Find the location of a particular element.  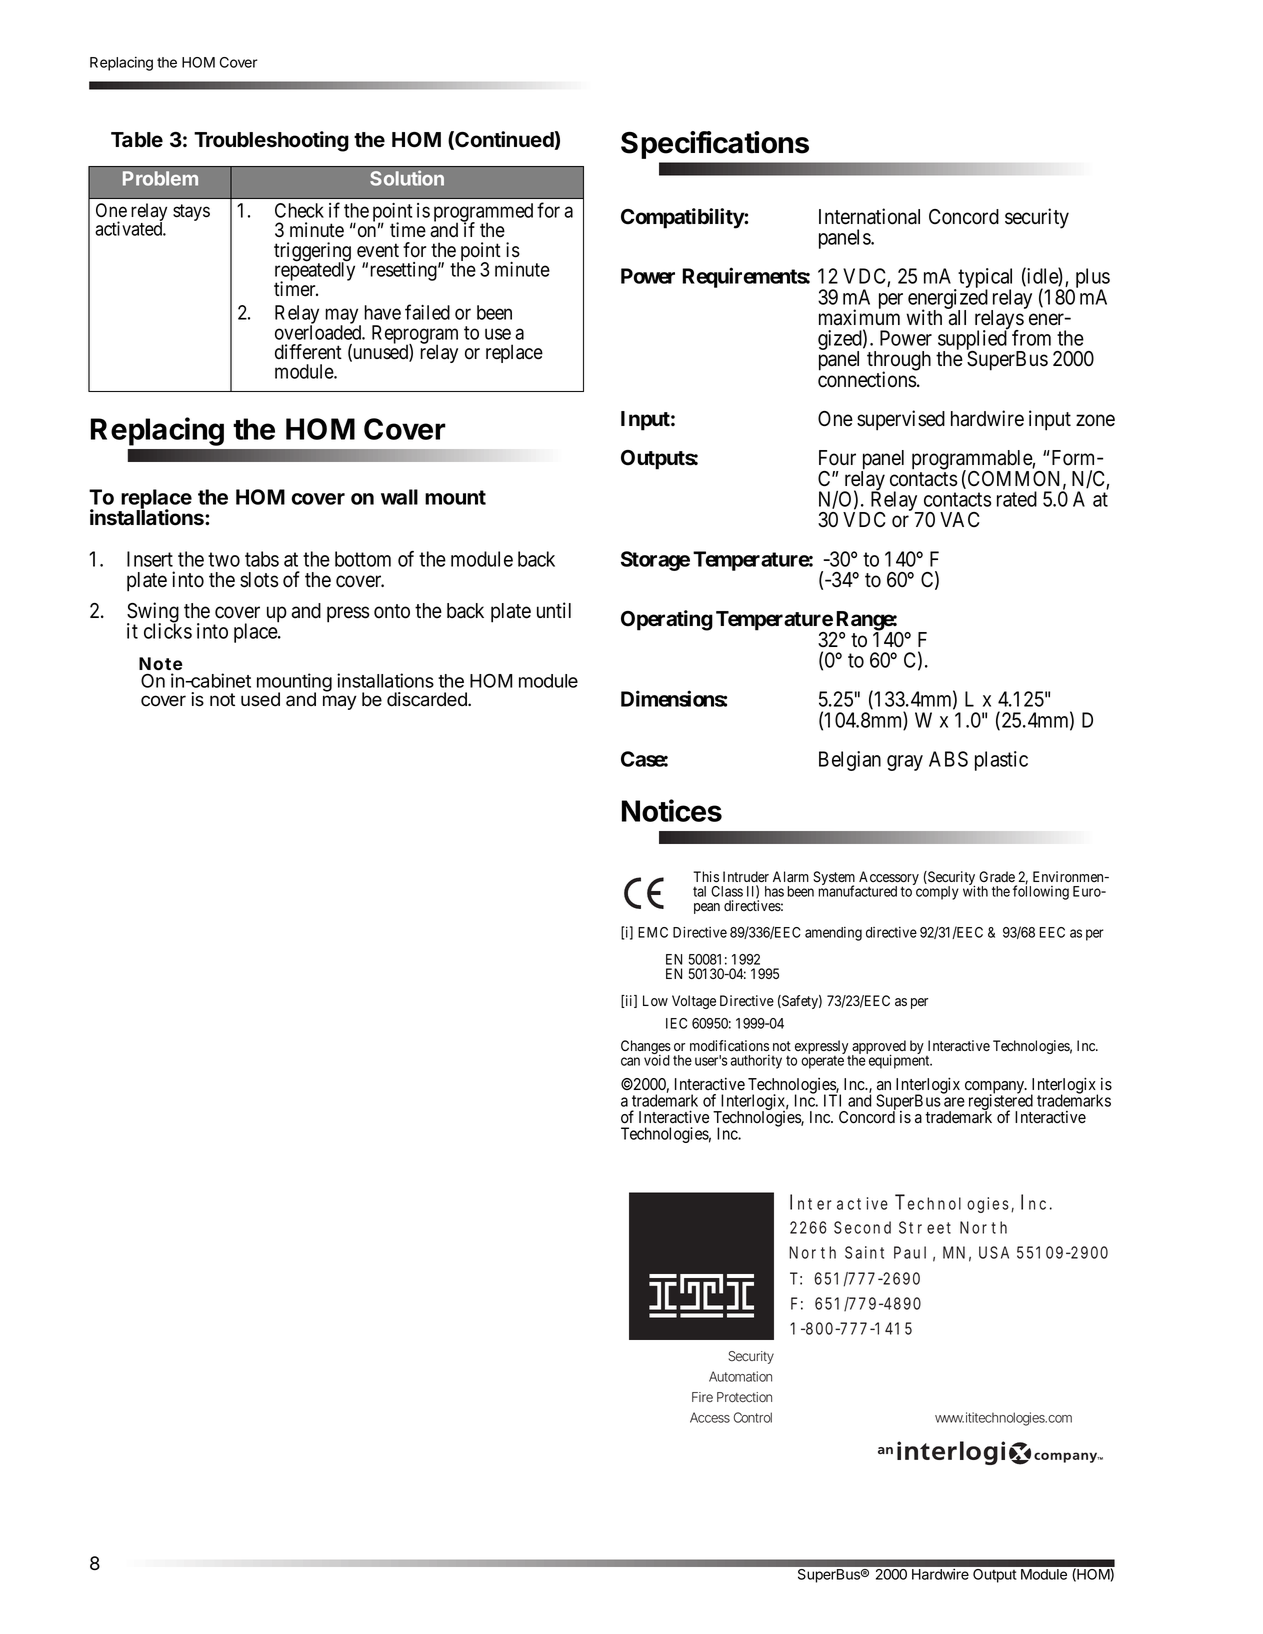

Control is located at coordinates (752, 1417).
